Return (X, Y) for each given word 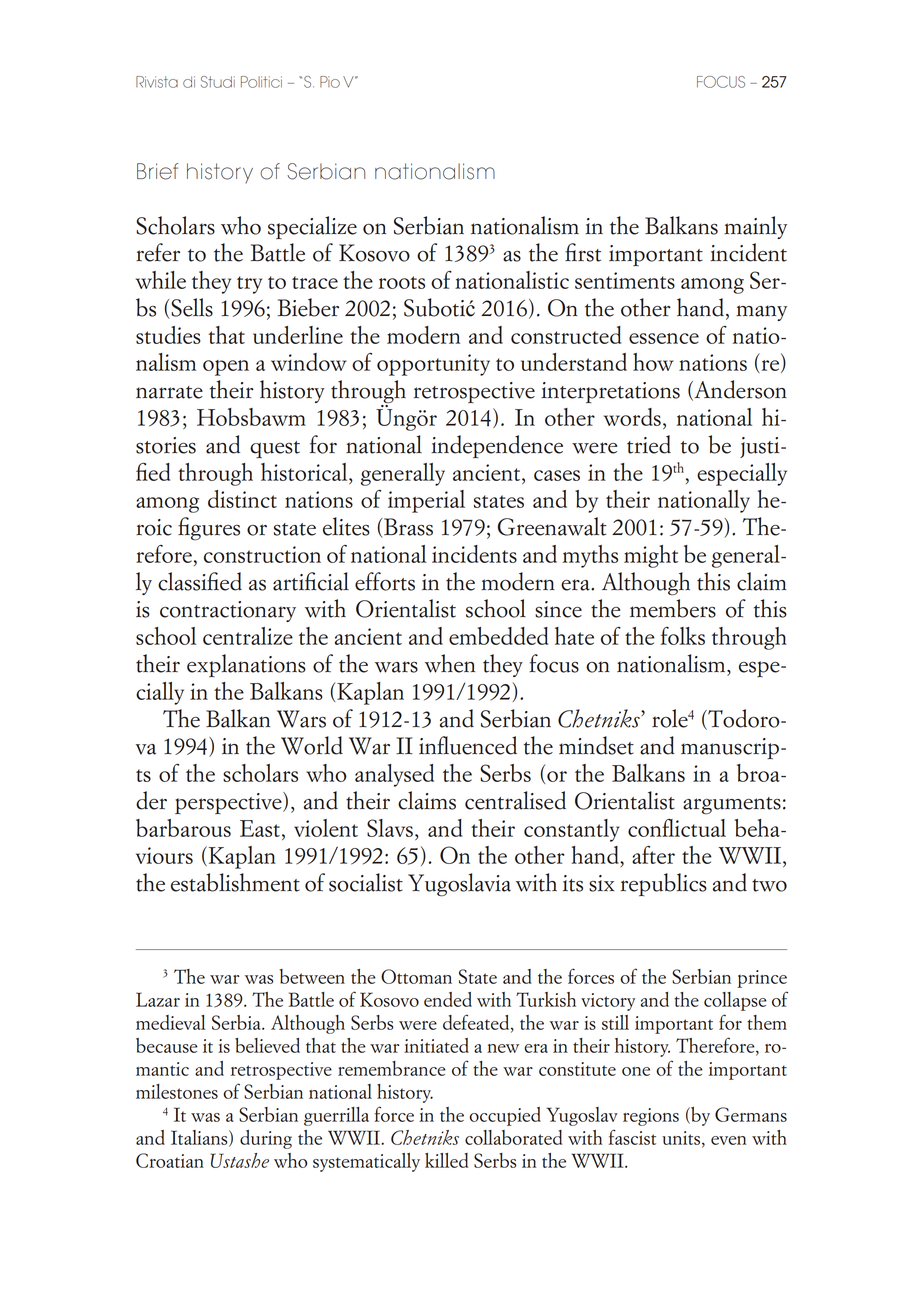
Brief (157, 171)
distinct (242, 499)
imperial (426, 501)
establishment (235, 882)
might (651, 556)
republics (664, 884)
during (266, 1139)
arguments (732, 806)
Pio (330, 82)
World (312, 745)
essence (664, 338)
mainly (755, 227)
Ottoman (416, 976)
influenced (468, 745)
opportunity (433, 365)
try (249, 285)
